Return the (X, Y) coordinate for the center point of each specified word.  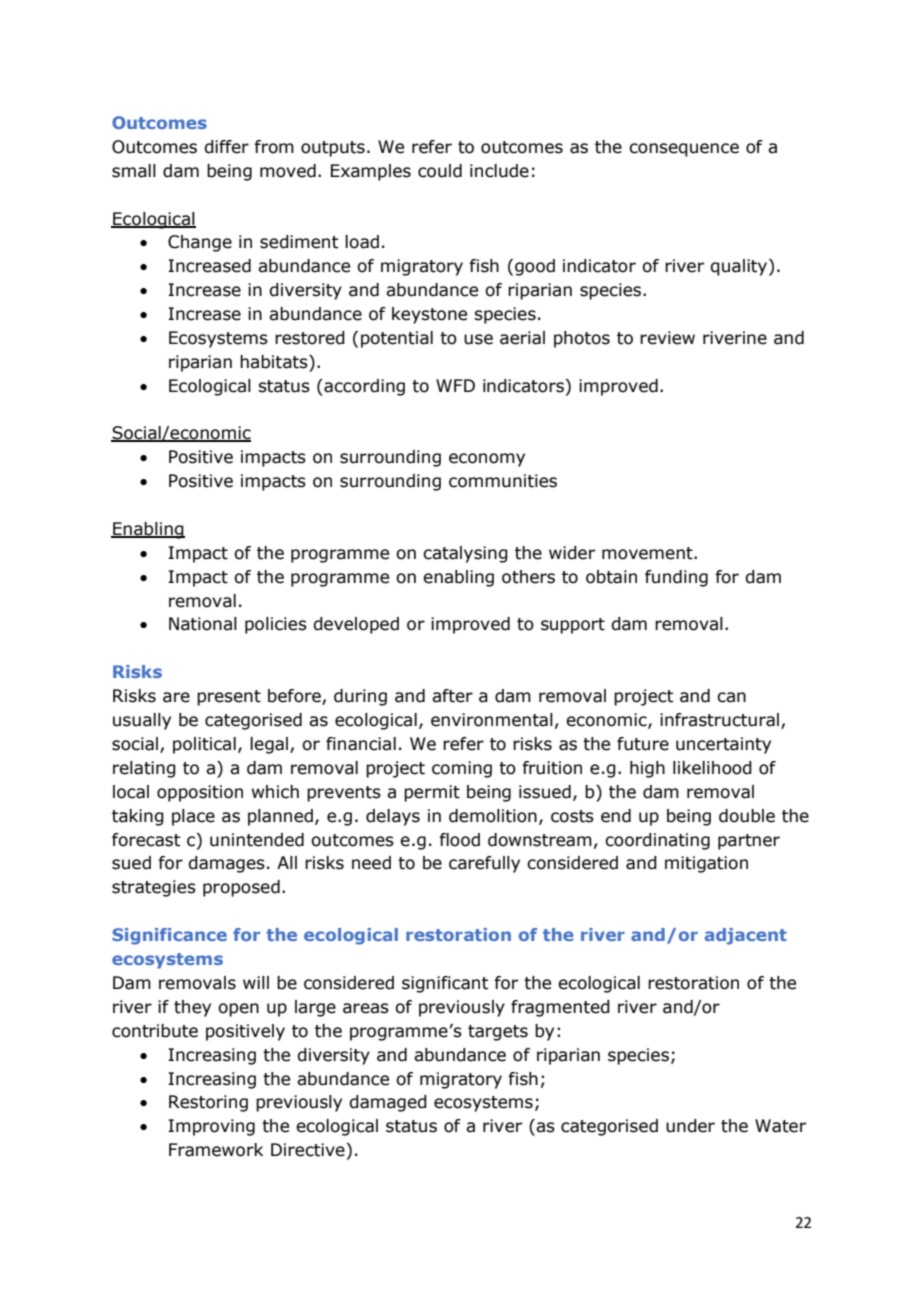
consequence (684, 150)
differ (226, 147)
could (440, 171)
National (203, 624)
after (452, 696)
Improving (211, 1127)
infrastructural (719, 720)
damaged (388, 1103)
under (690, 1126)
